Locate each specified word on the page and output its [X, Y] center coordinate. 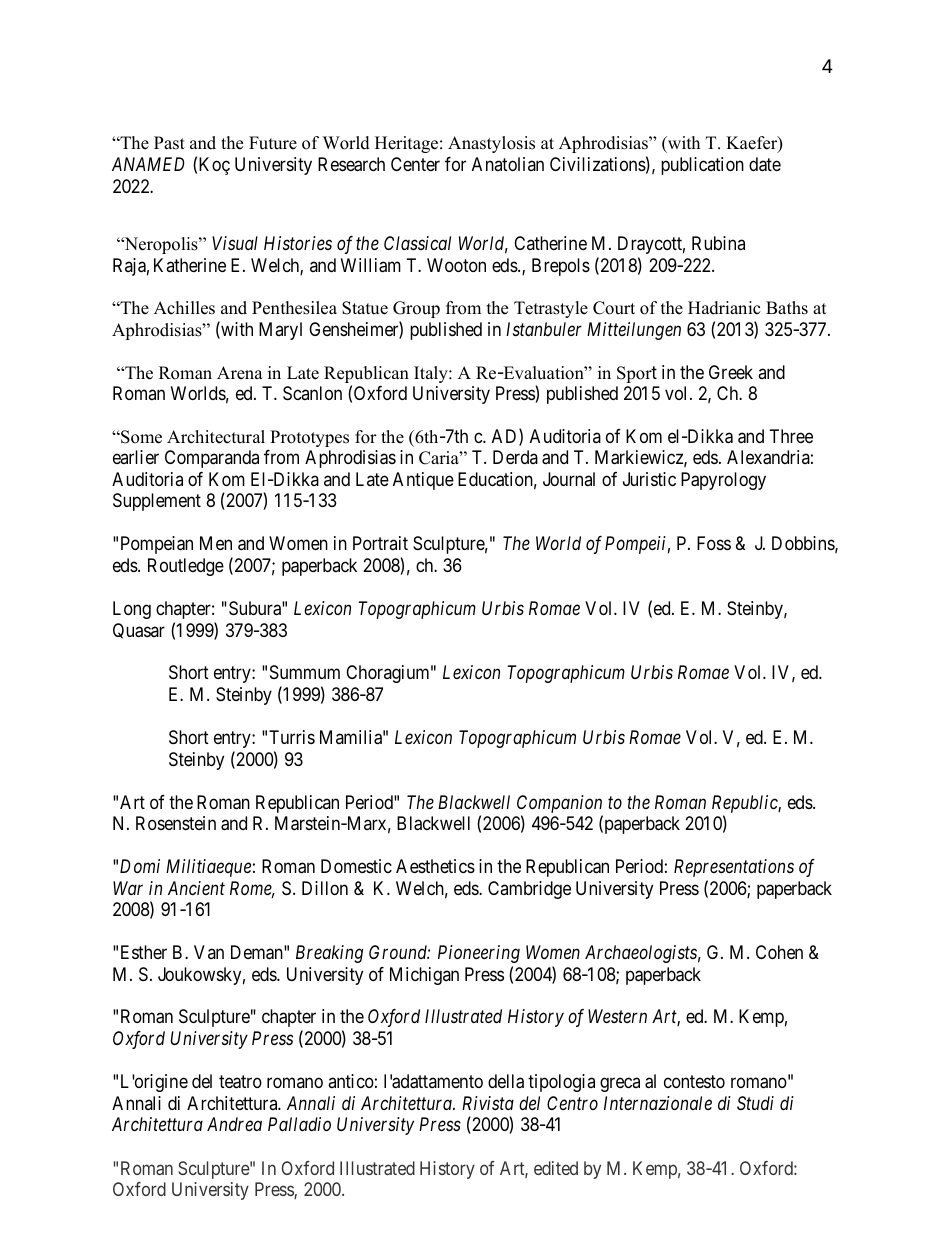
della [506, 1081]
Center [415, 164]
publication [702, 166]
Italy [432, 374]
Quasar [139, 631]
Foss [714, 543]
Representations [734, 868]
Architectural [216, 437]
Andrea [234, 1124]
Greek [731, 372]
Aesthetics [435, 866]
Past [169, 143]
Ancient [196, 888]
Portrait [380, 543]
